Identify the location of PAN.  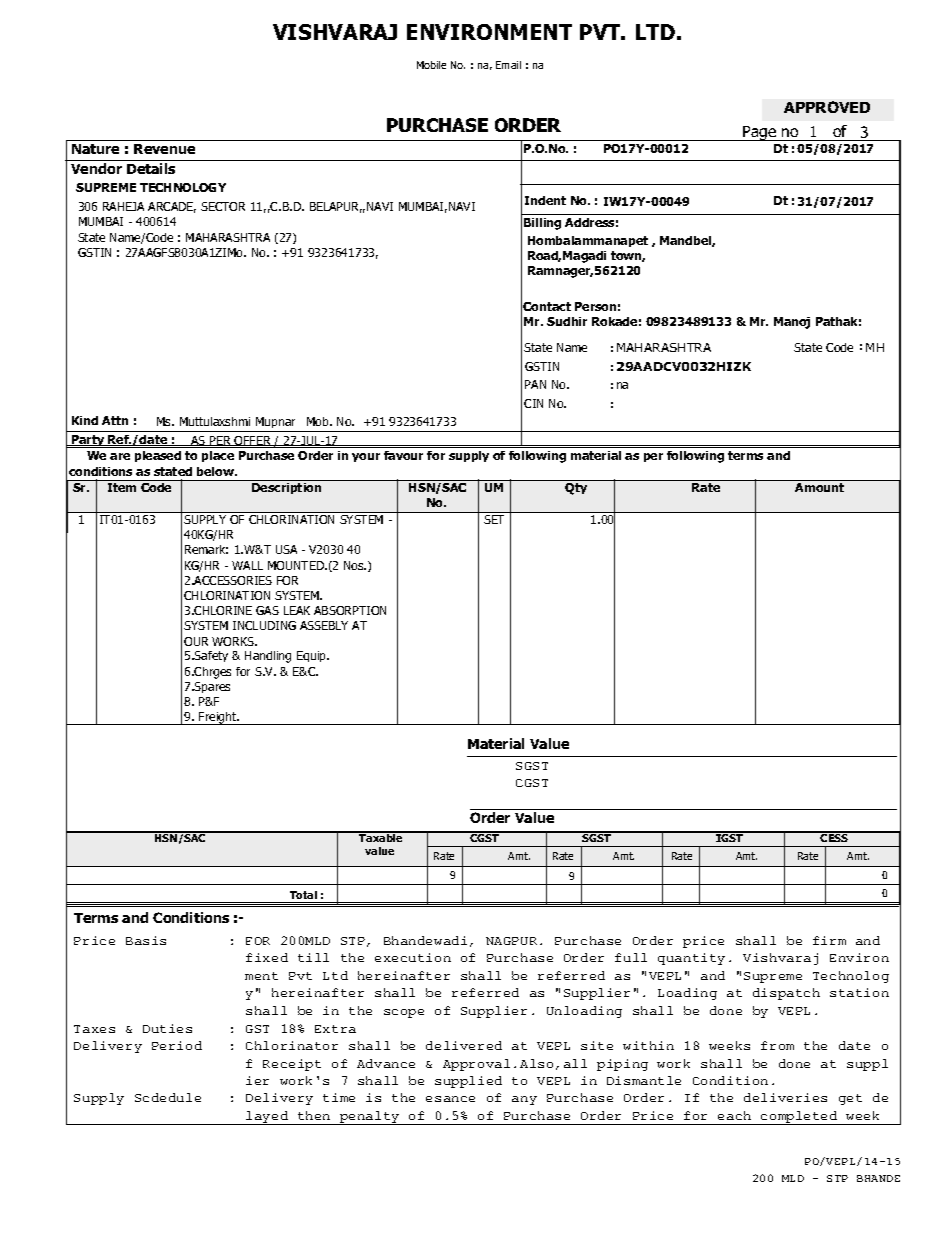
(535, 384).
